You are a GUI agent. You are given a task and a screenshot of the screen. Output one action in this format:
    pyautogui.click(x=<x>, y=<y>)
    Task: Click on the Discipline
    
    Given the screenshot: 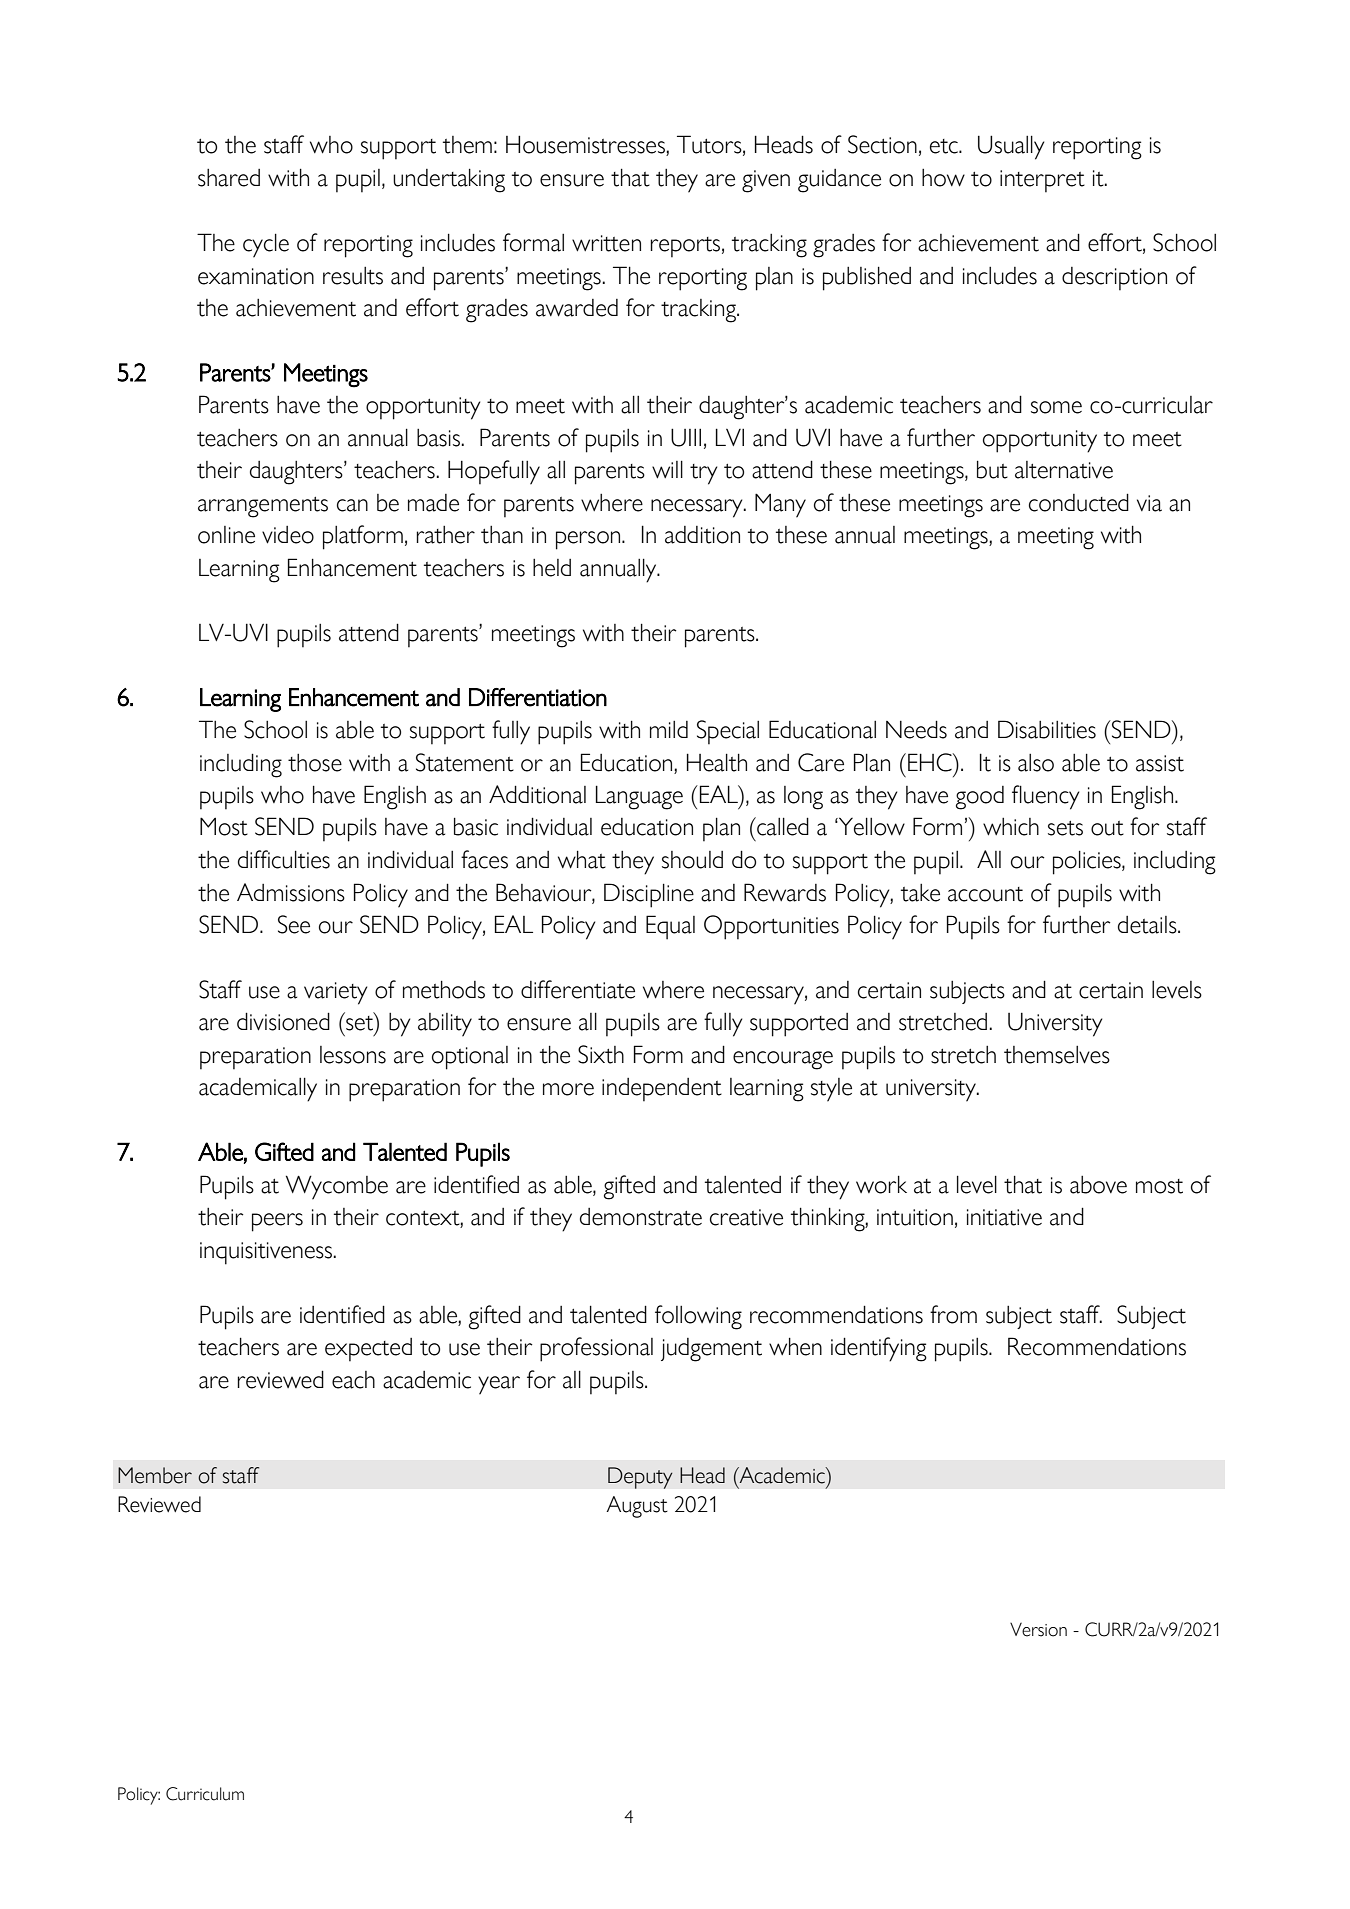 What is the action you would take?
    pyautogui.click(x=649, y=895)
